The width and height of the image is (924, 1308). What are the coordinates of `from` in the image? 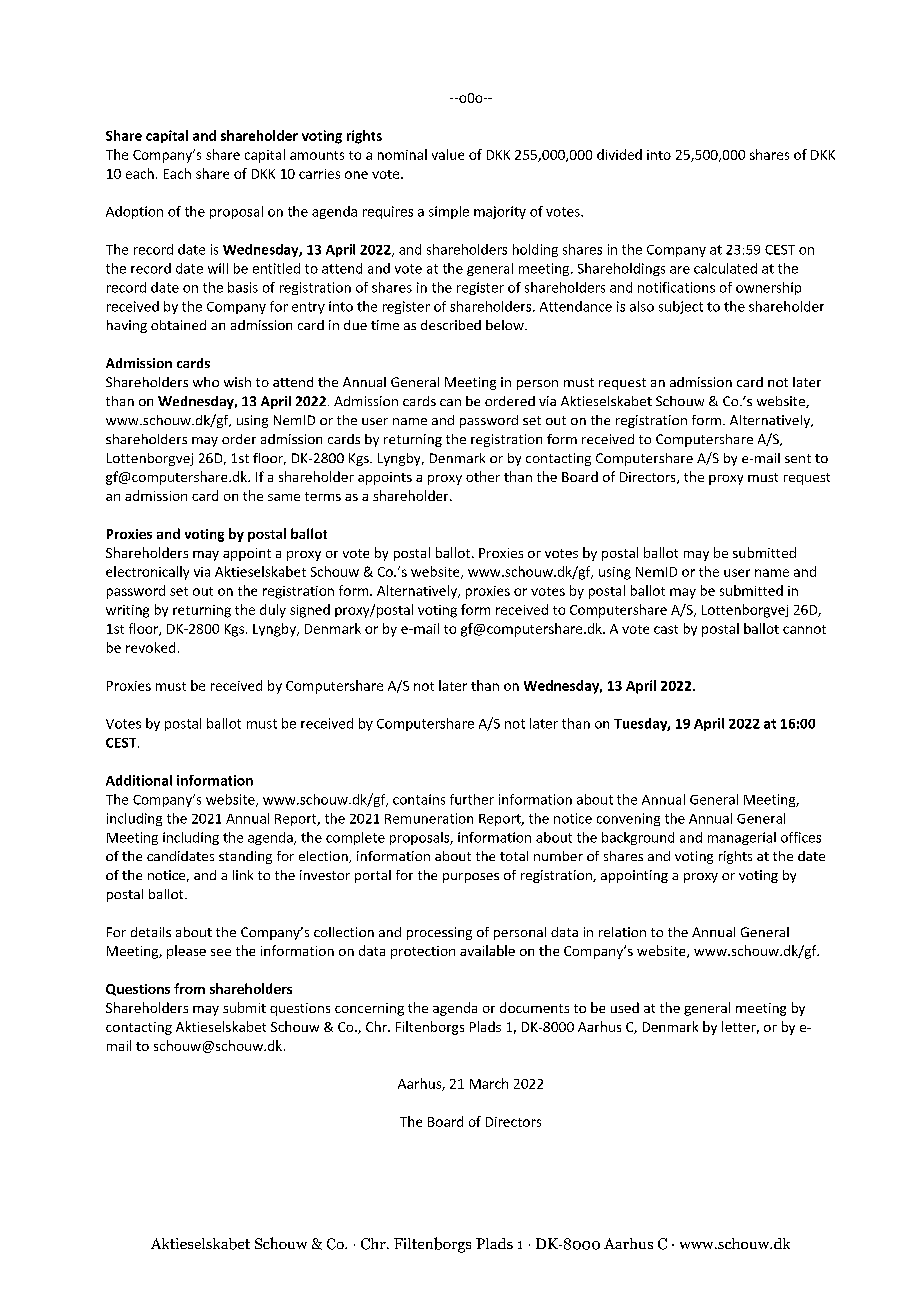 It's located at (189, 988).
